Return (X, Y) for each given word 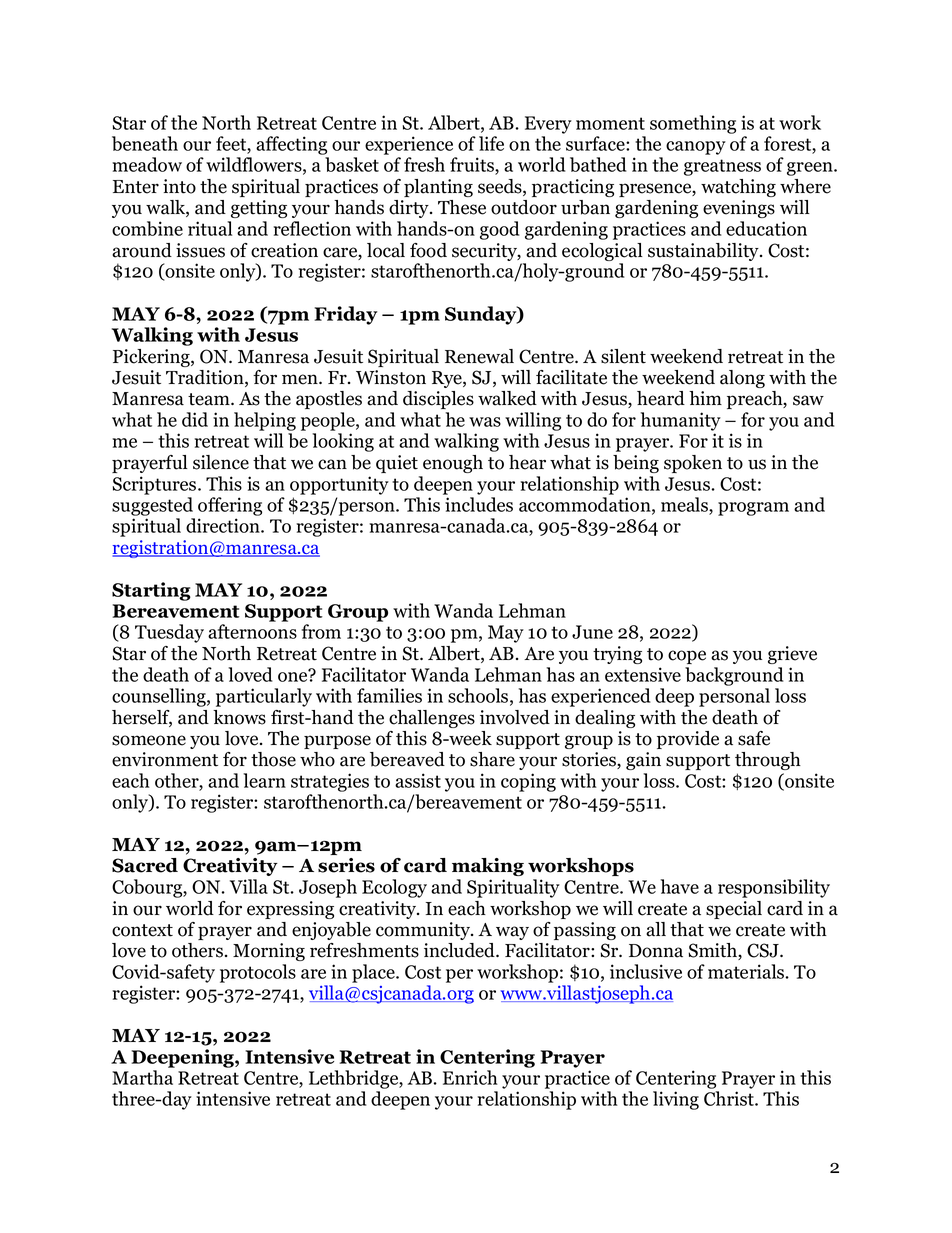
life (491, 143)
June (592, 632)
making (488, 867)
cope (687, 657)
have (680, 886)
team (210, 399)
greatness (722, 167)
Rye (448, 379)
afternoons (252, 631)
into (179, 186)
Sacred (145, 865)
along (742, 379)
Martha (142, 1077)
